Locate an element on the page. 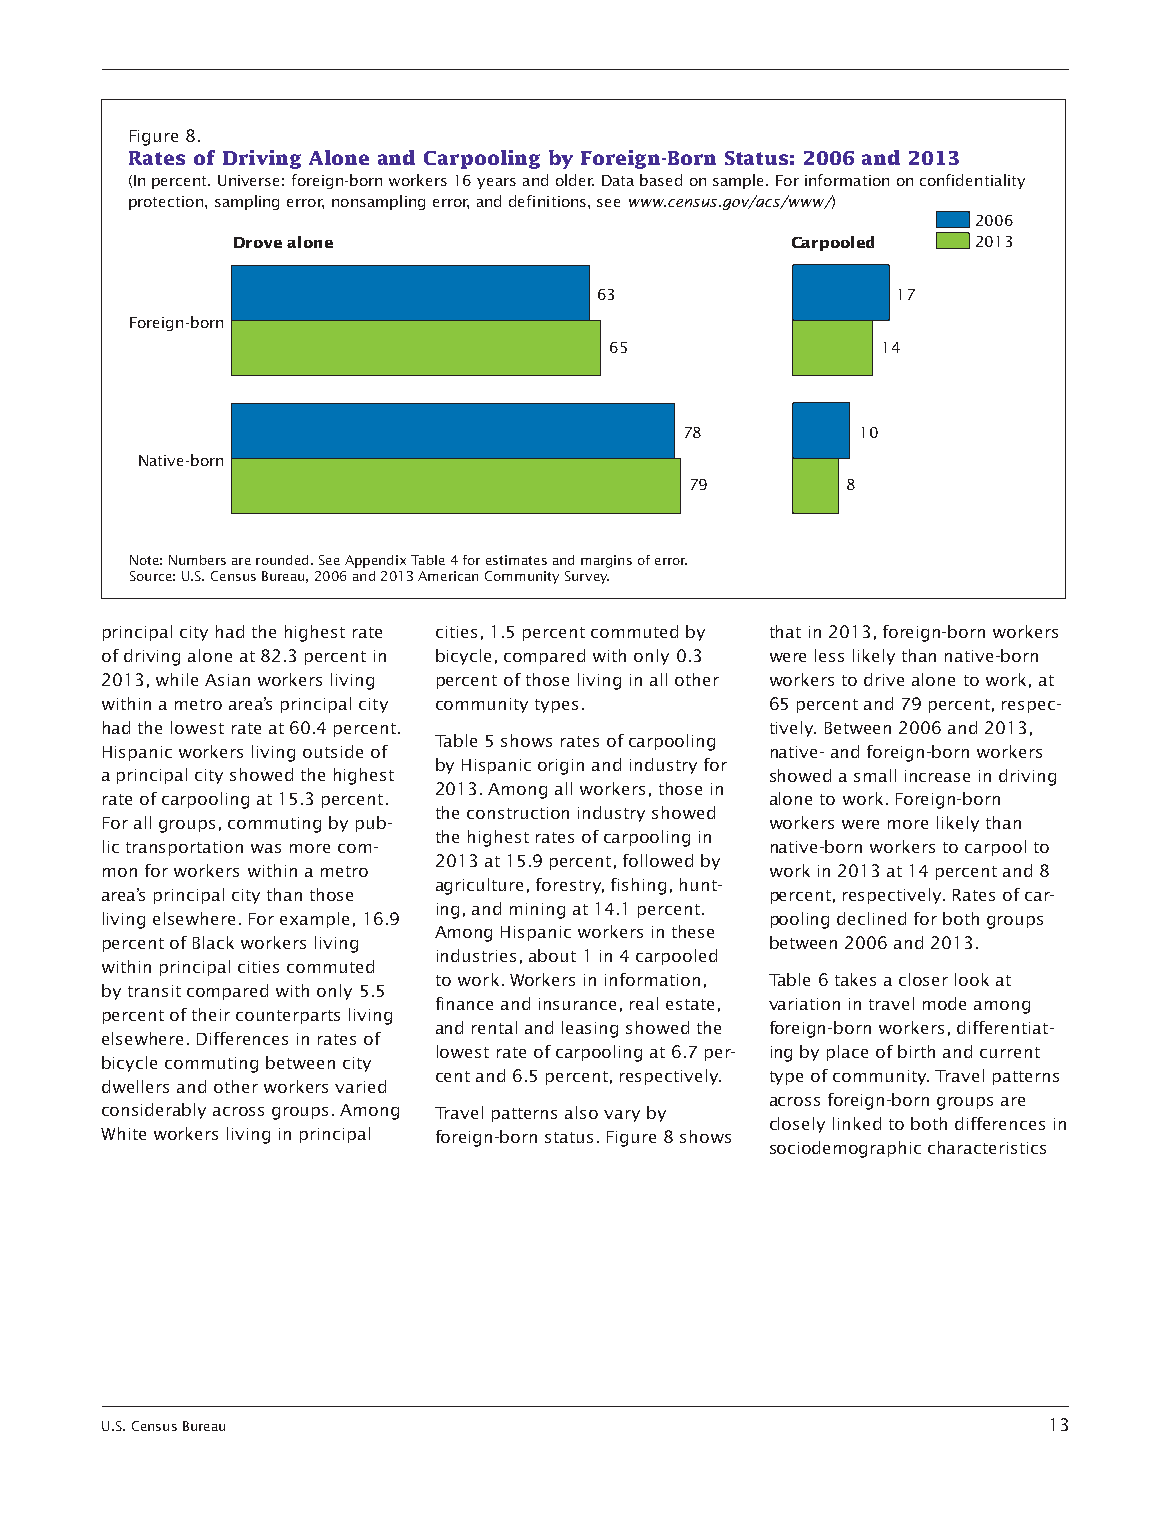 This page has height=1516, width=1171. estimates is located at coordinates (516, 560).
